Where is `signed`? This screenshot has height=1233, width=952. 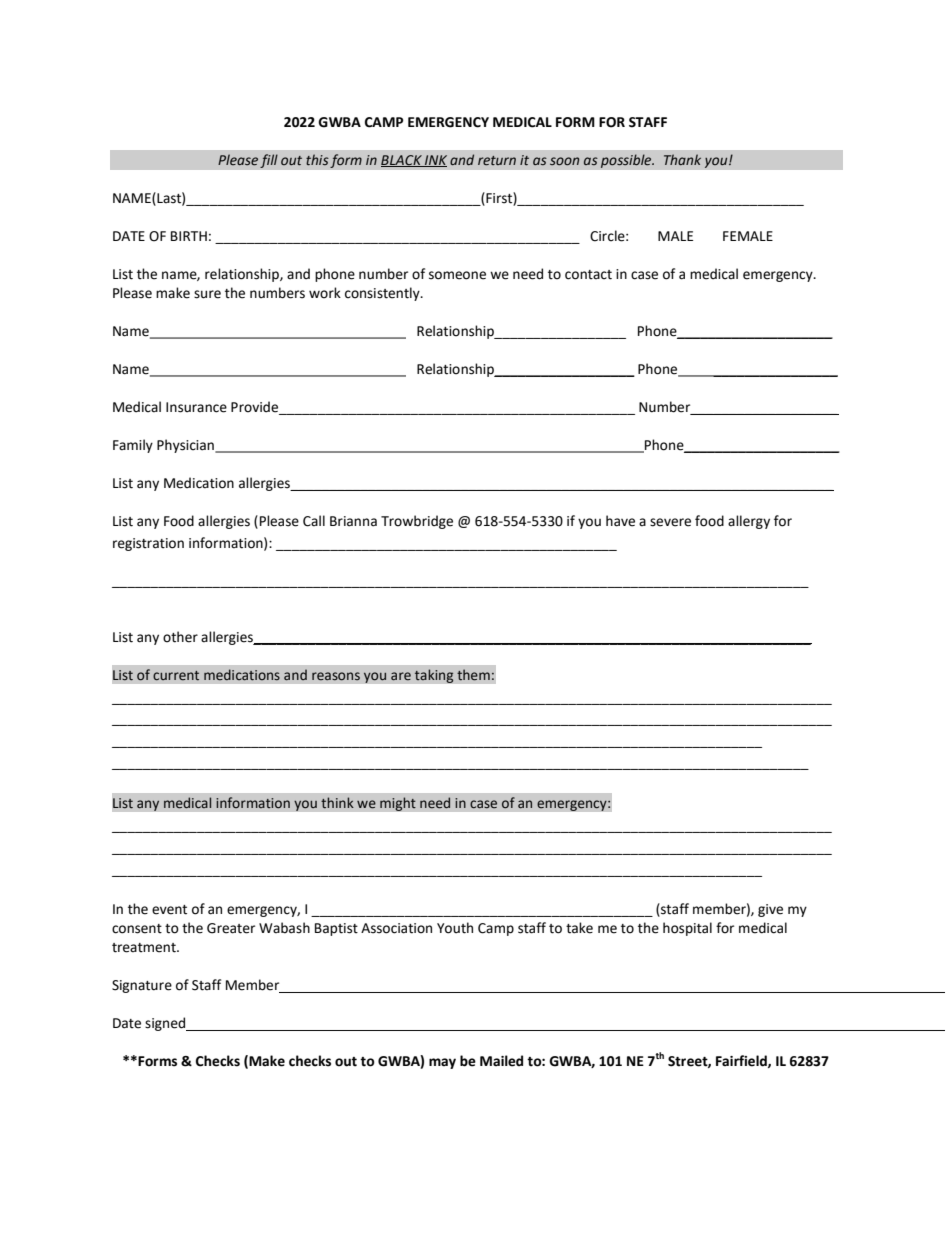 signed is located at coordinates (166, 1024).
